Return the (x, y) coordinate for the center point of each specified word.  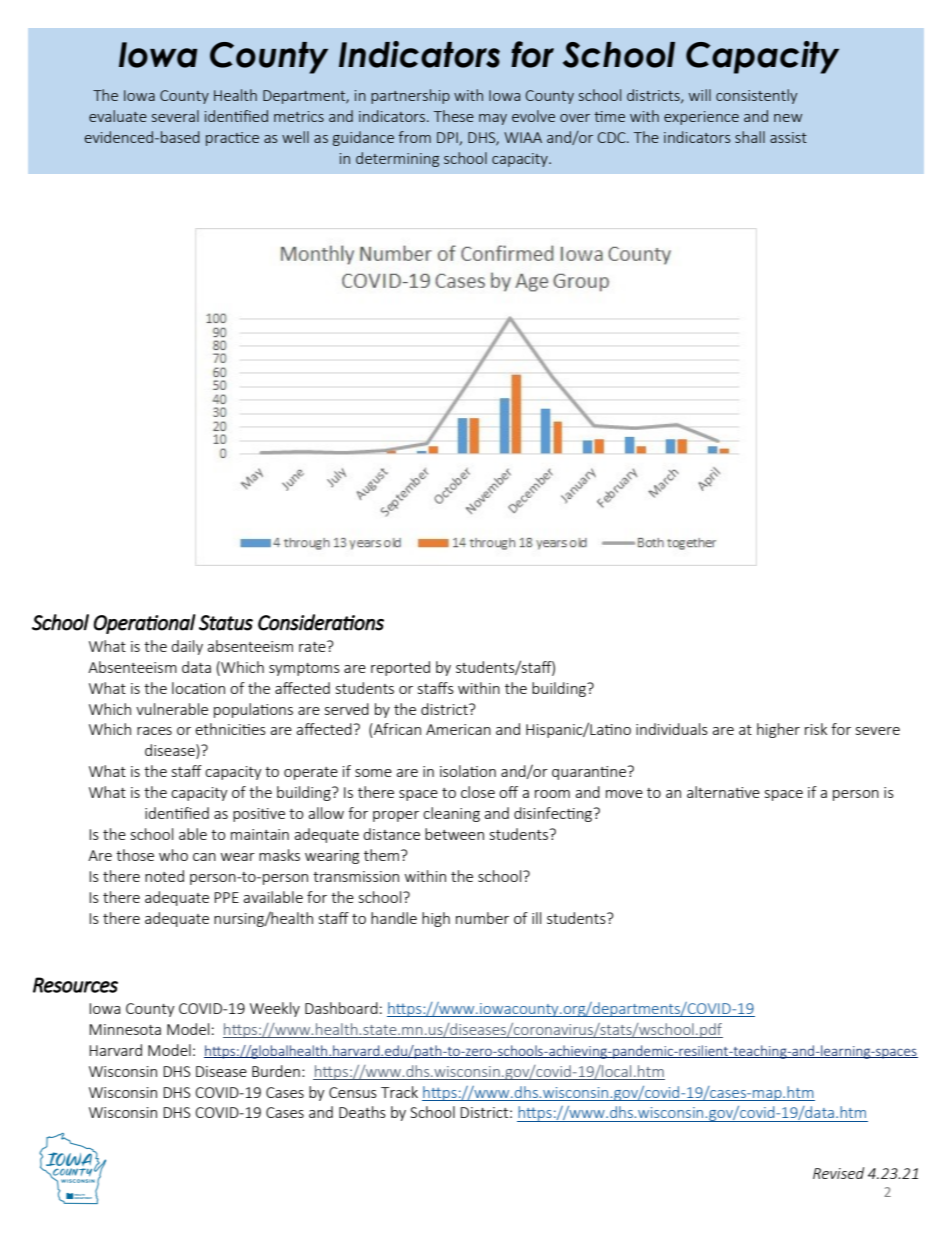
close (478, 792)
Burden (276, 1071)
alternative (723, 792)
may (493, 119)
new (788, 118)
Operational (145, 624)
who (173, 855)
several (175, 116)
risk (816, 729)
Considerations (321, 622)
